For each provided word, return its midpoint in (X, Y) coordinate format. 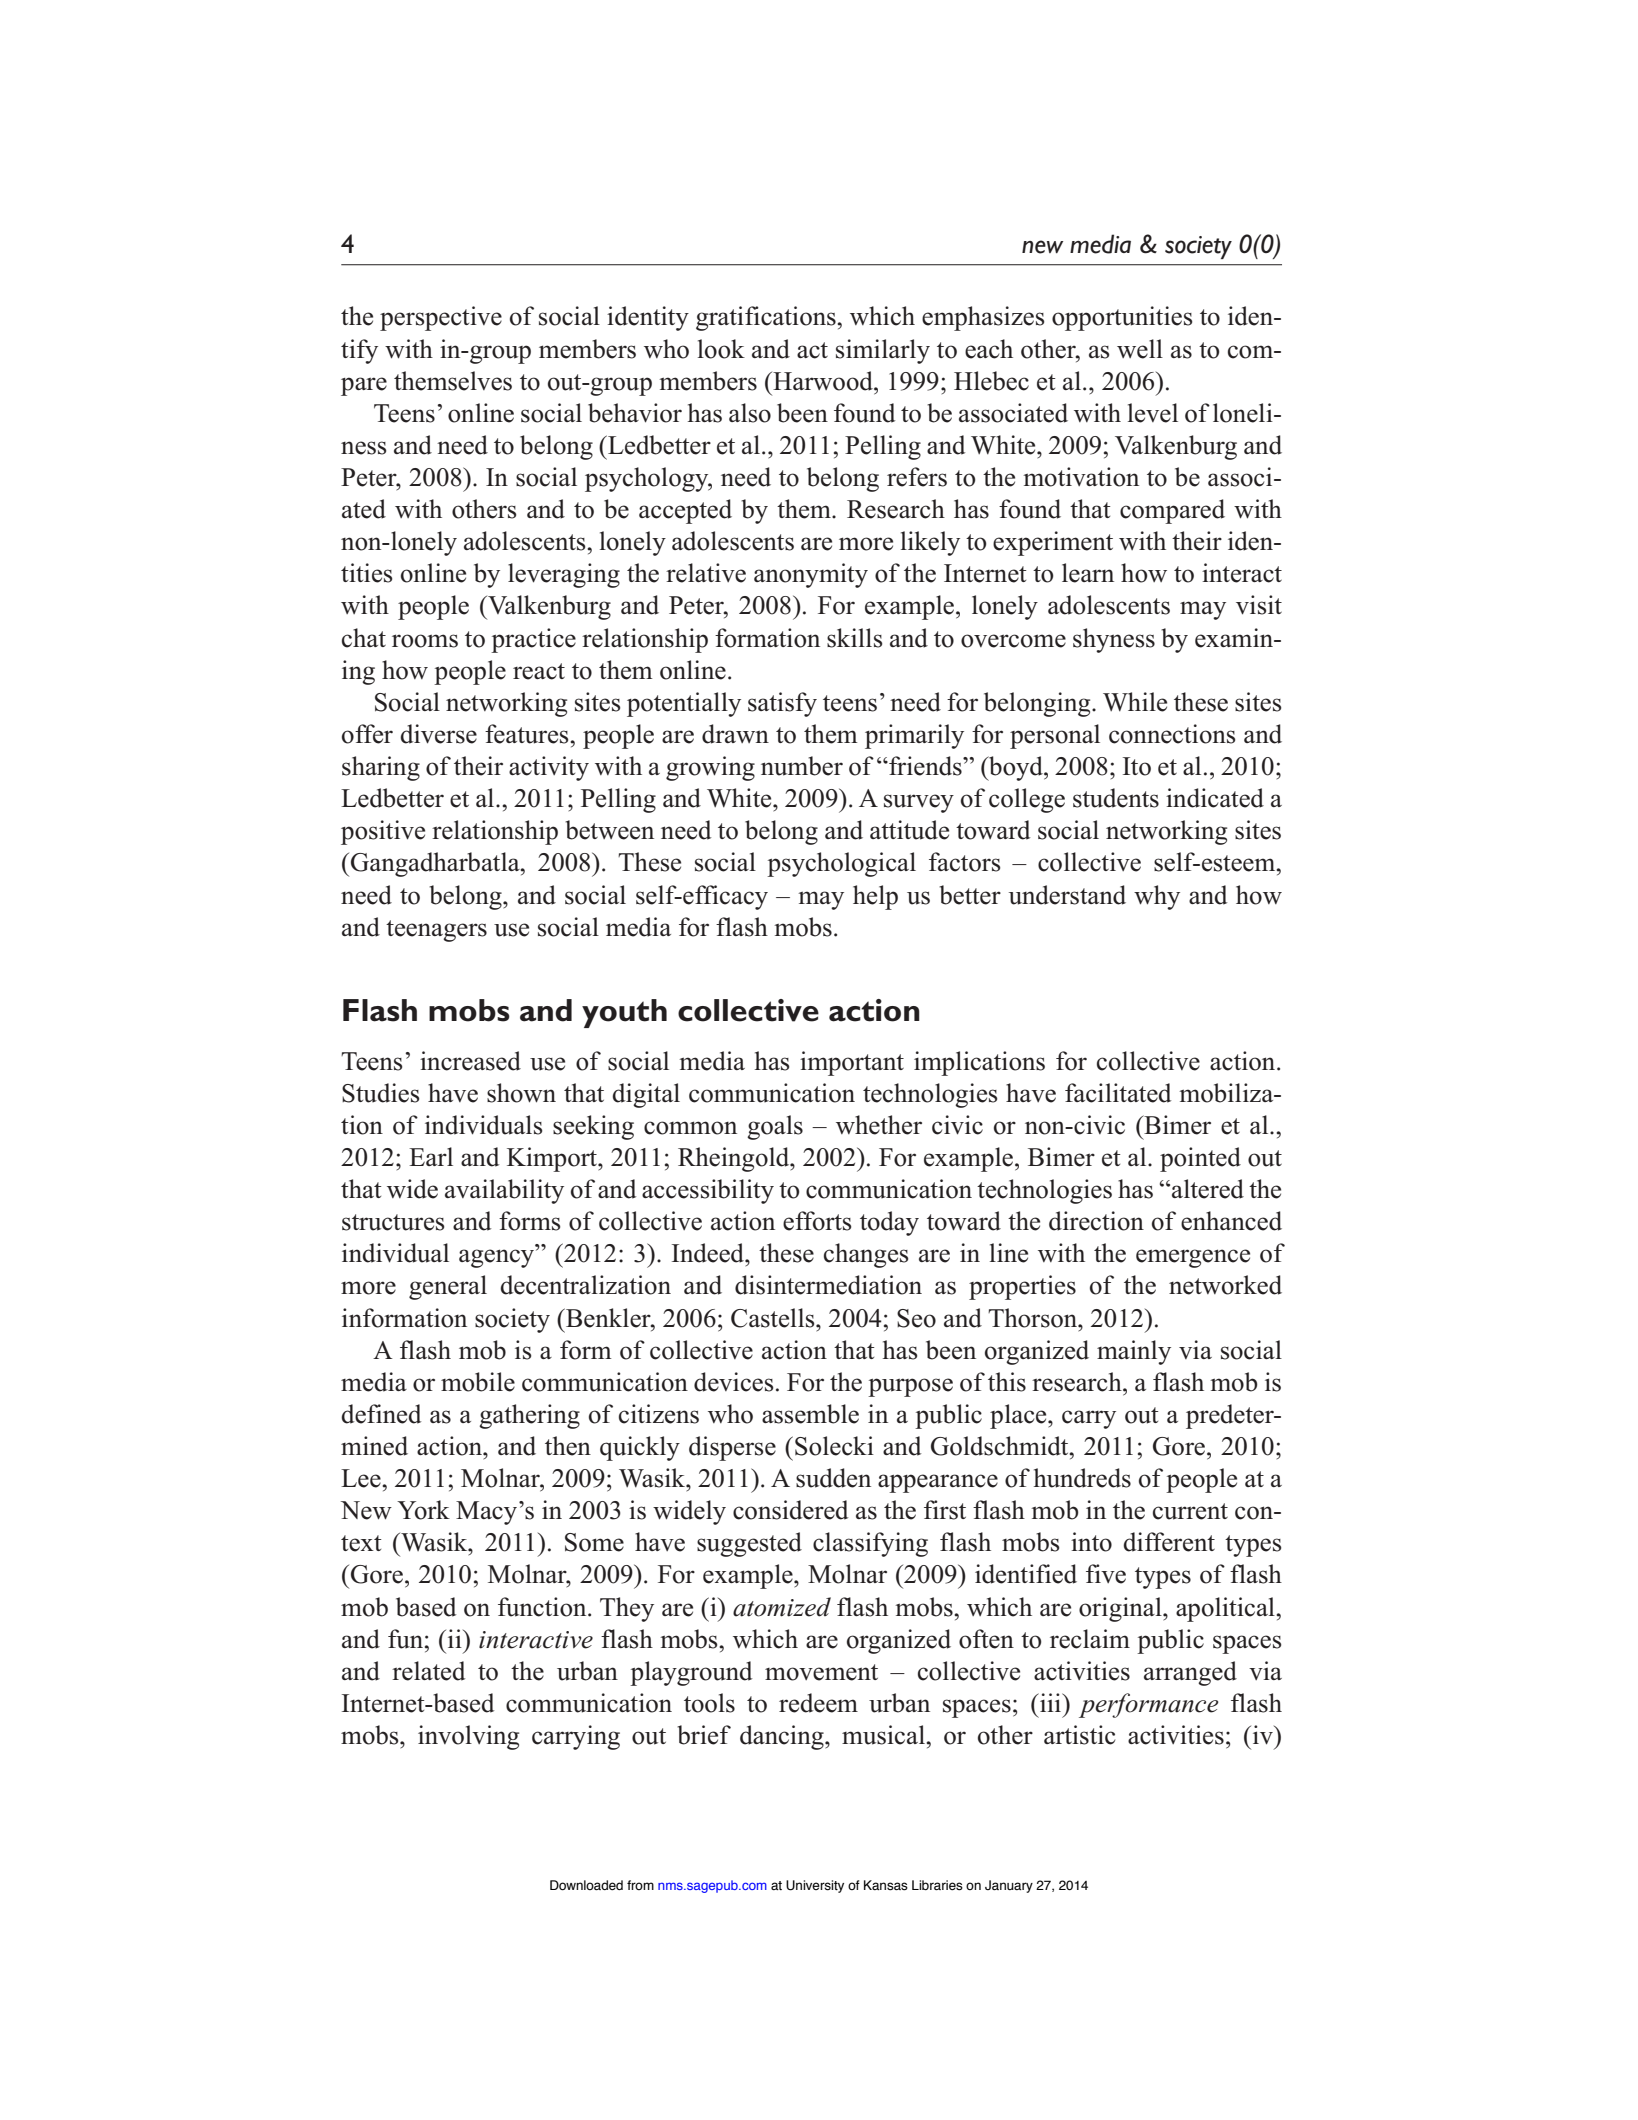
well (1140, 349)
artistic (1079, 1735)
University (815, 1886)
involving (468, 1737)
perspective (441, 318)
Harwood (823, 381)
